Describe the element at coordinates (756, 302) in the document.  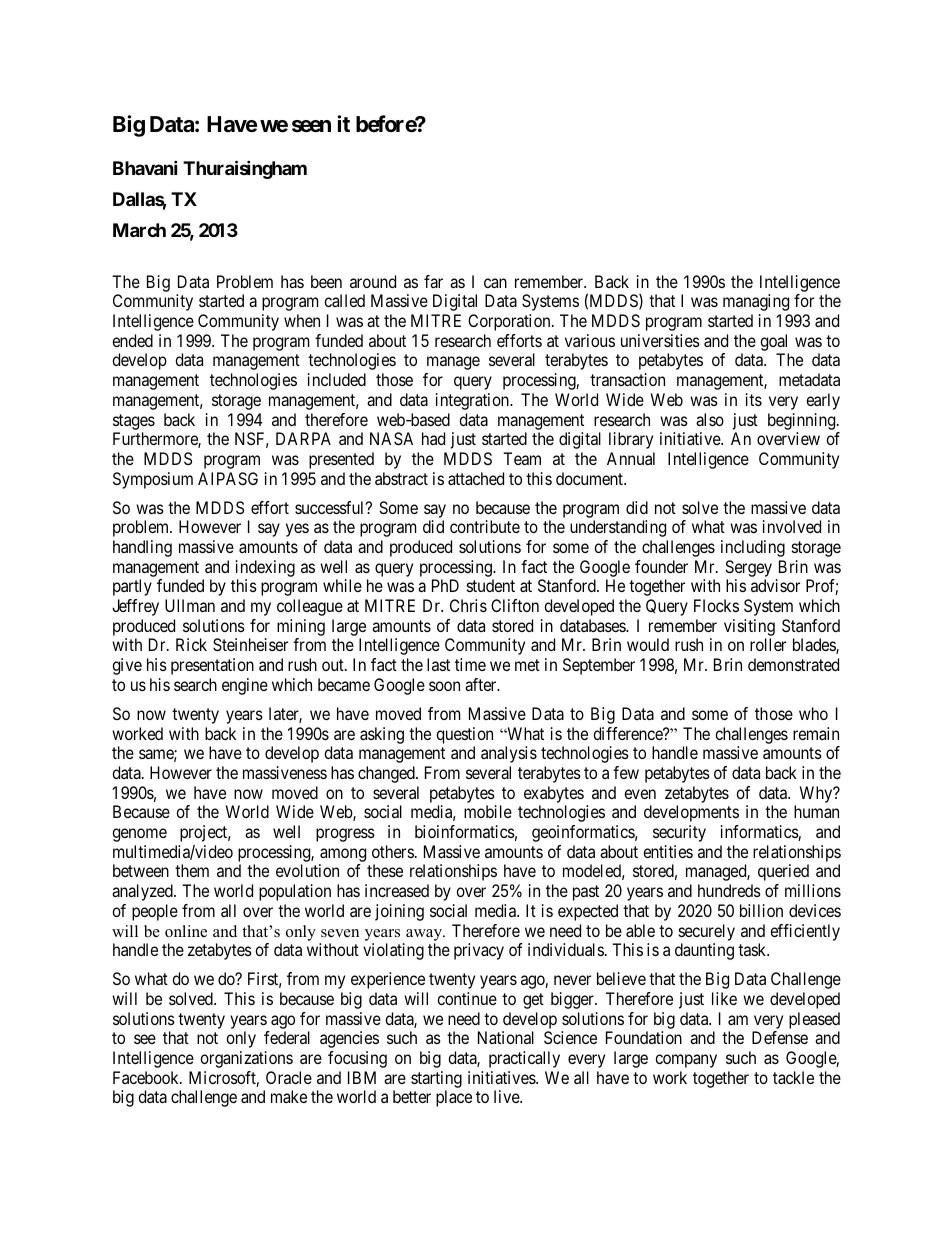
I see `managing` at that location.
